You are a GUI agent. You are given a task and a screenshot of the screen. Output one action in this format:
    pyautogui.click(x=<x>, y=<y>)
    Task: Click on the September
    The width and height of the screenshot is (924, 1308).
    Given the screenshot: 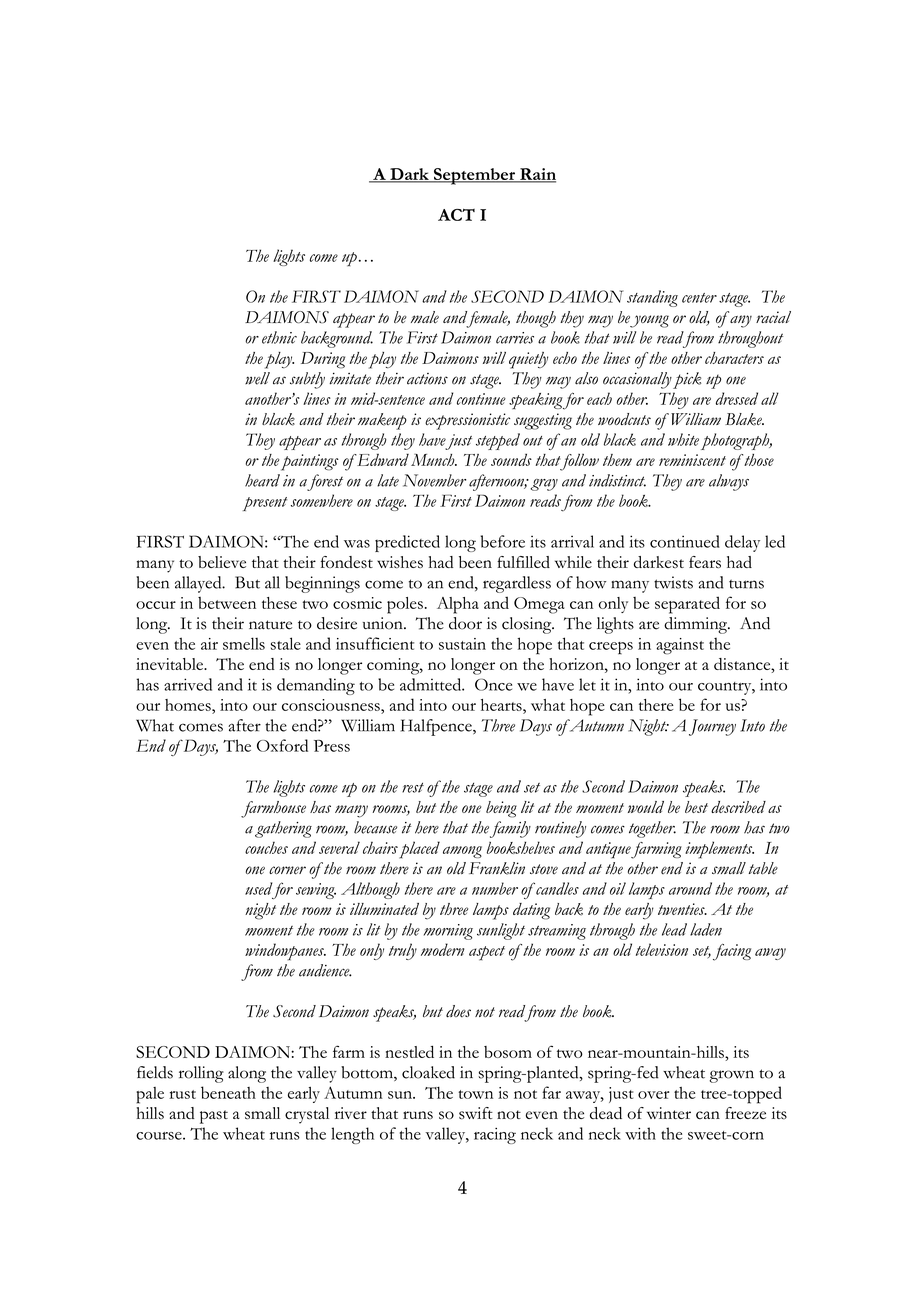 What is the action you would take?
    pyautogui.click(x=474, y=176)
